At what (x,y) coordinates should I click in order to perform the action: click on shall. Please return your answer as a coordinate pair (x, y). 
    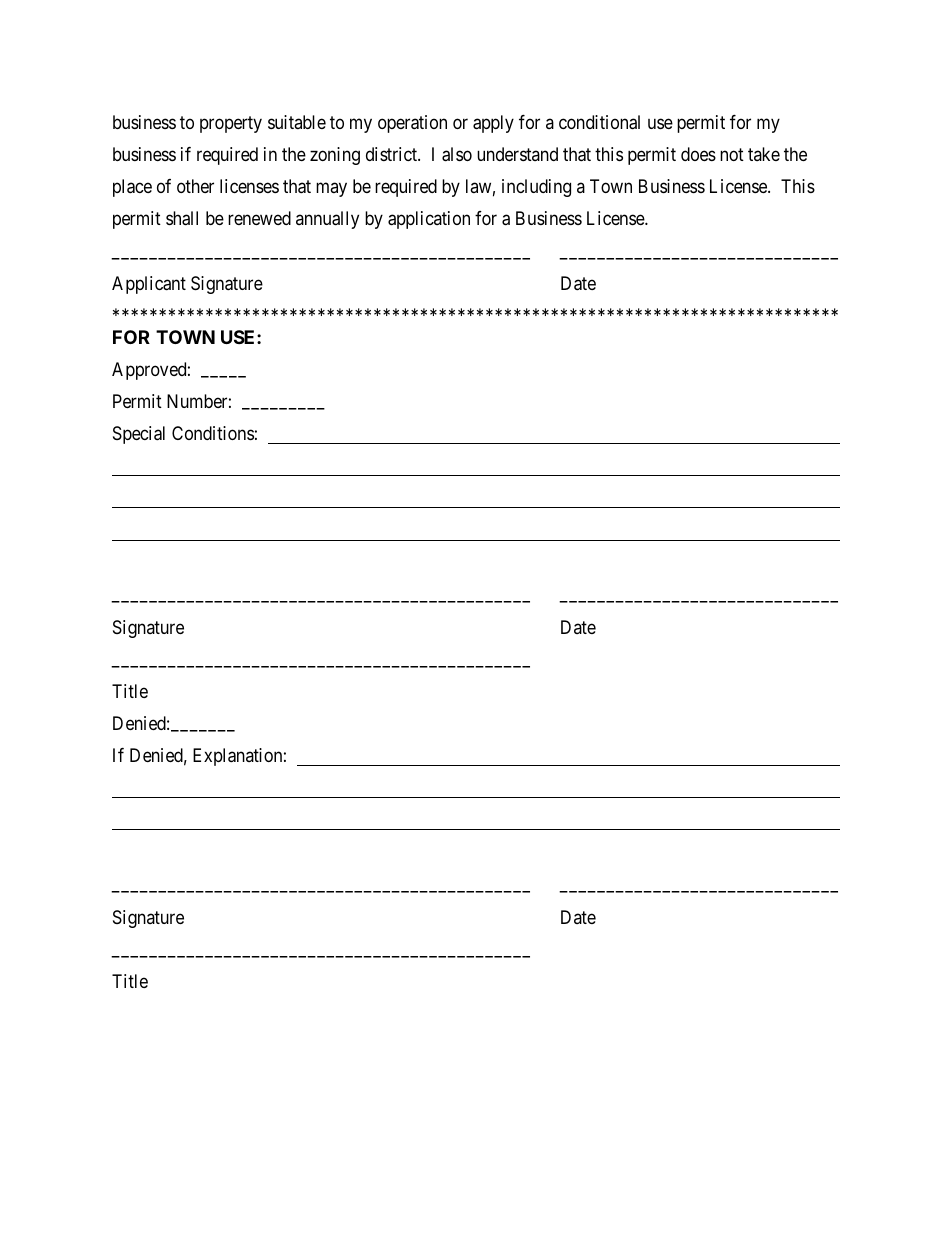
    Looking at the image, I should click on (182, 218).
